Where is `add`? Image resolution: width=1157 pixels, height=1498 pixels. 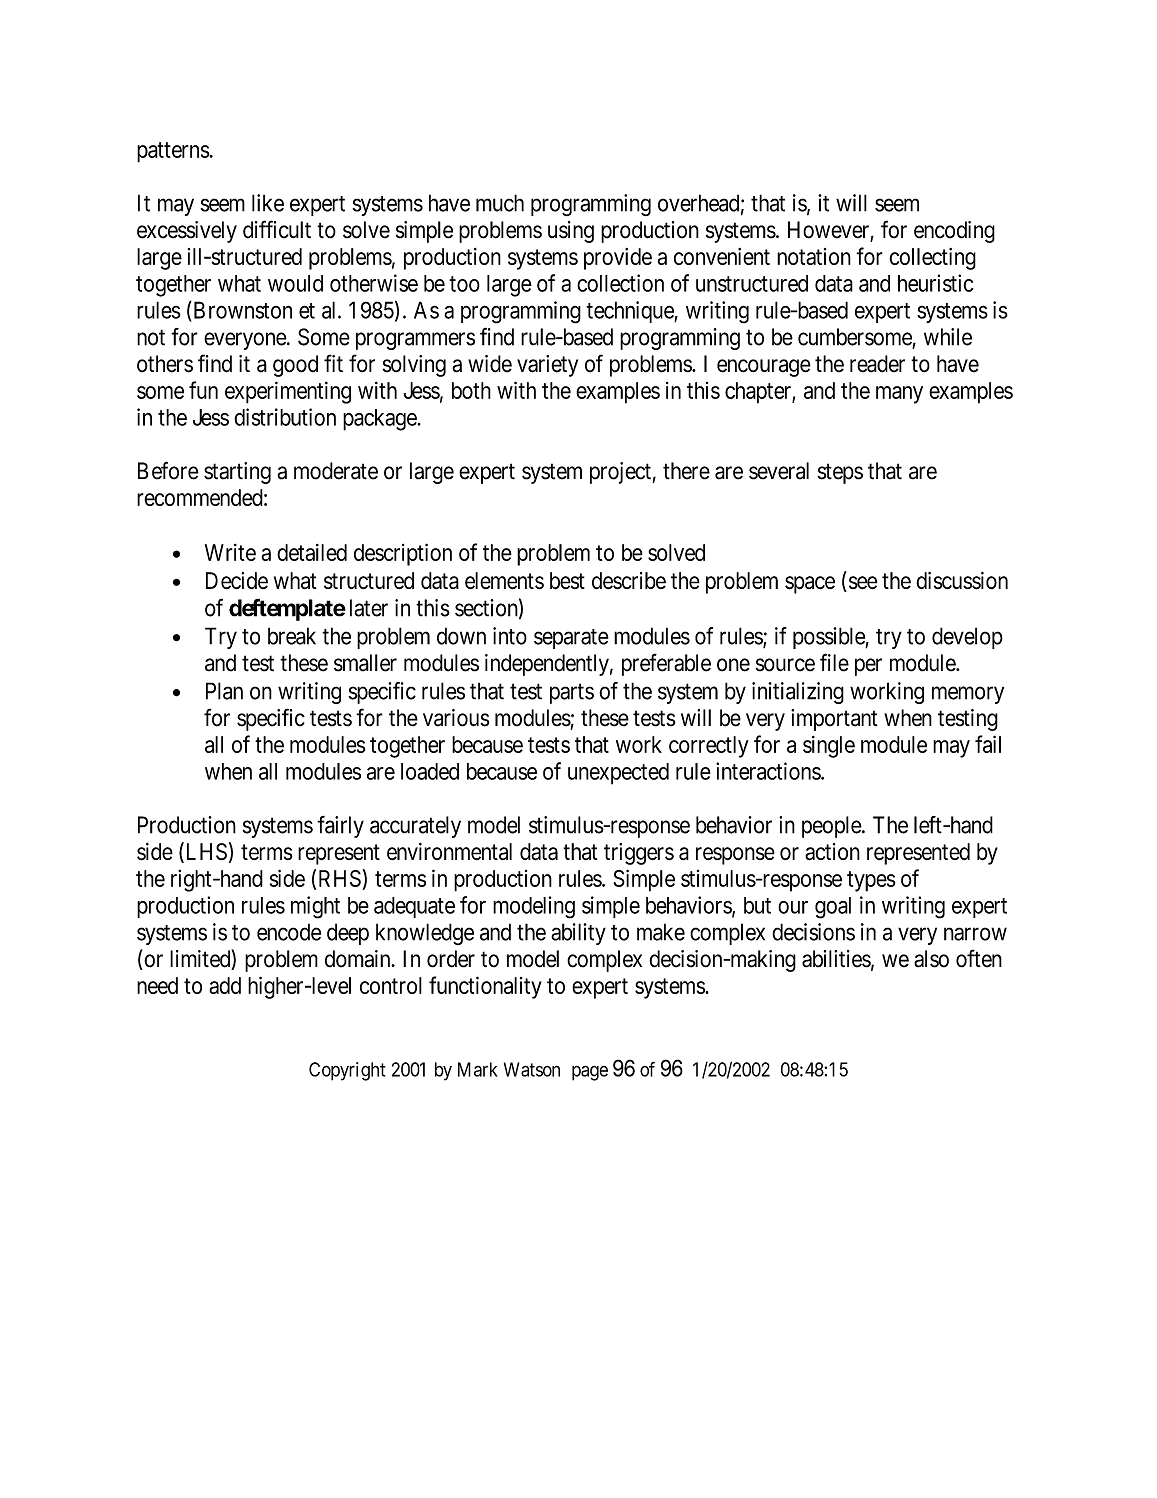
add is located at coordinates (225, 985).
